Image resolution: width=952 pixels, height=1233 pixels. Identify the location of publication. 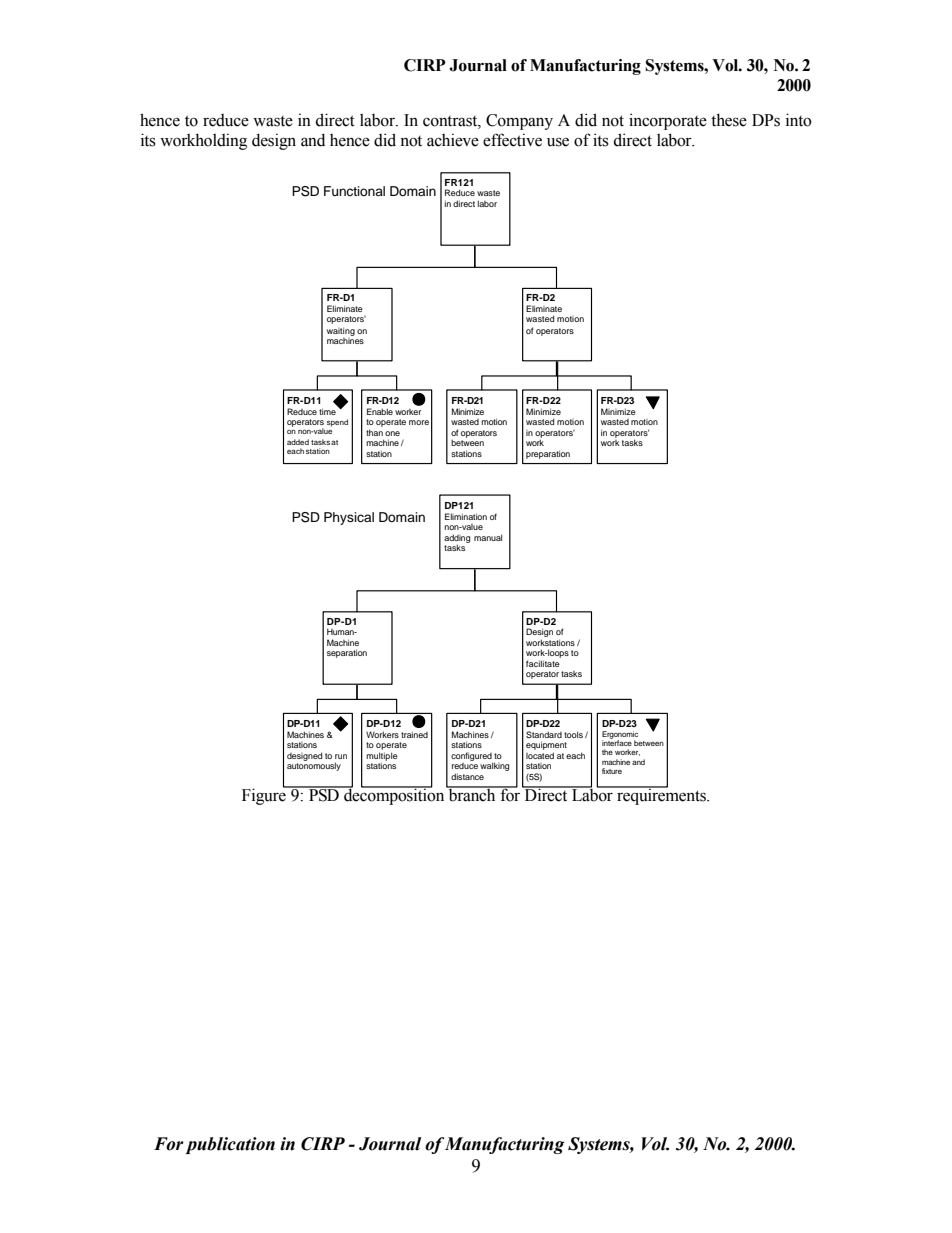
(230, 1145).
